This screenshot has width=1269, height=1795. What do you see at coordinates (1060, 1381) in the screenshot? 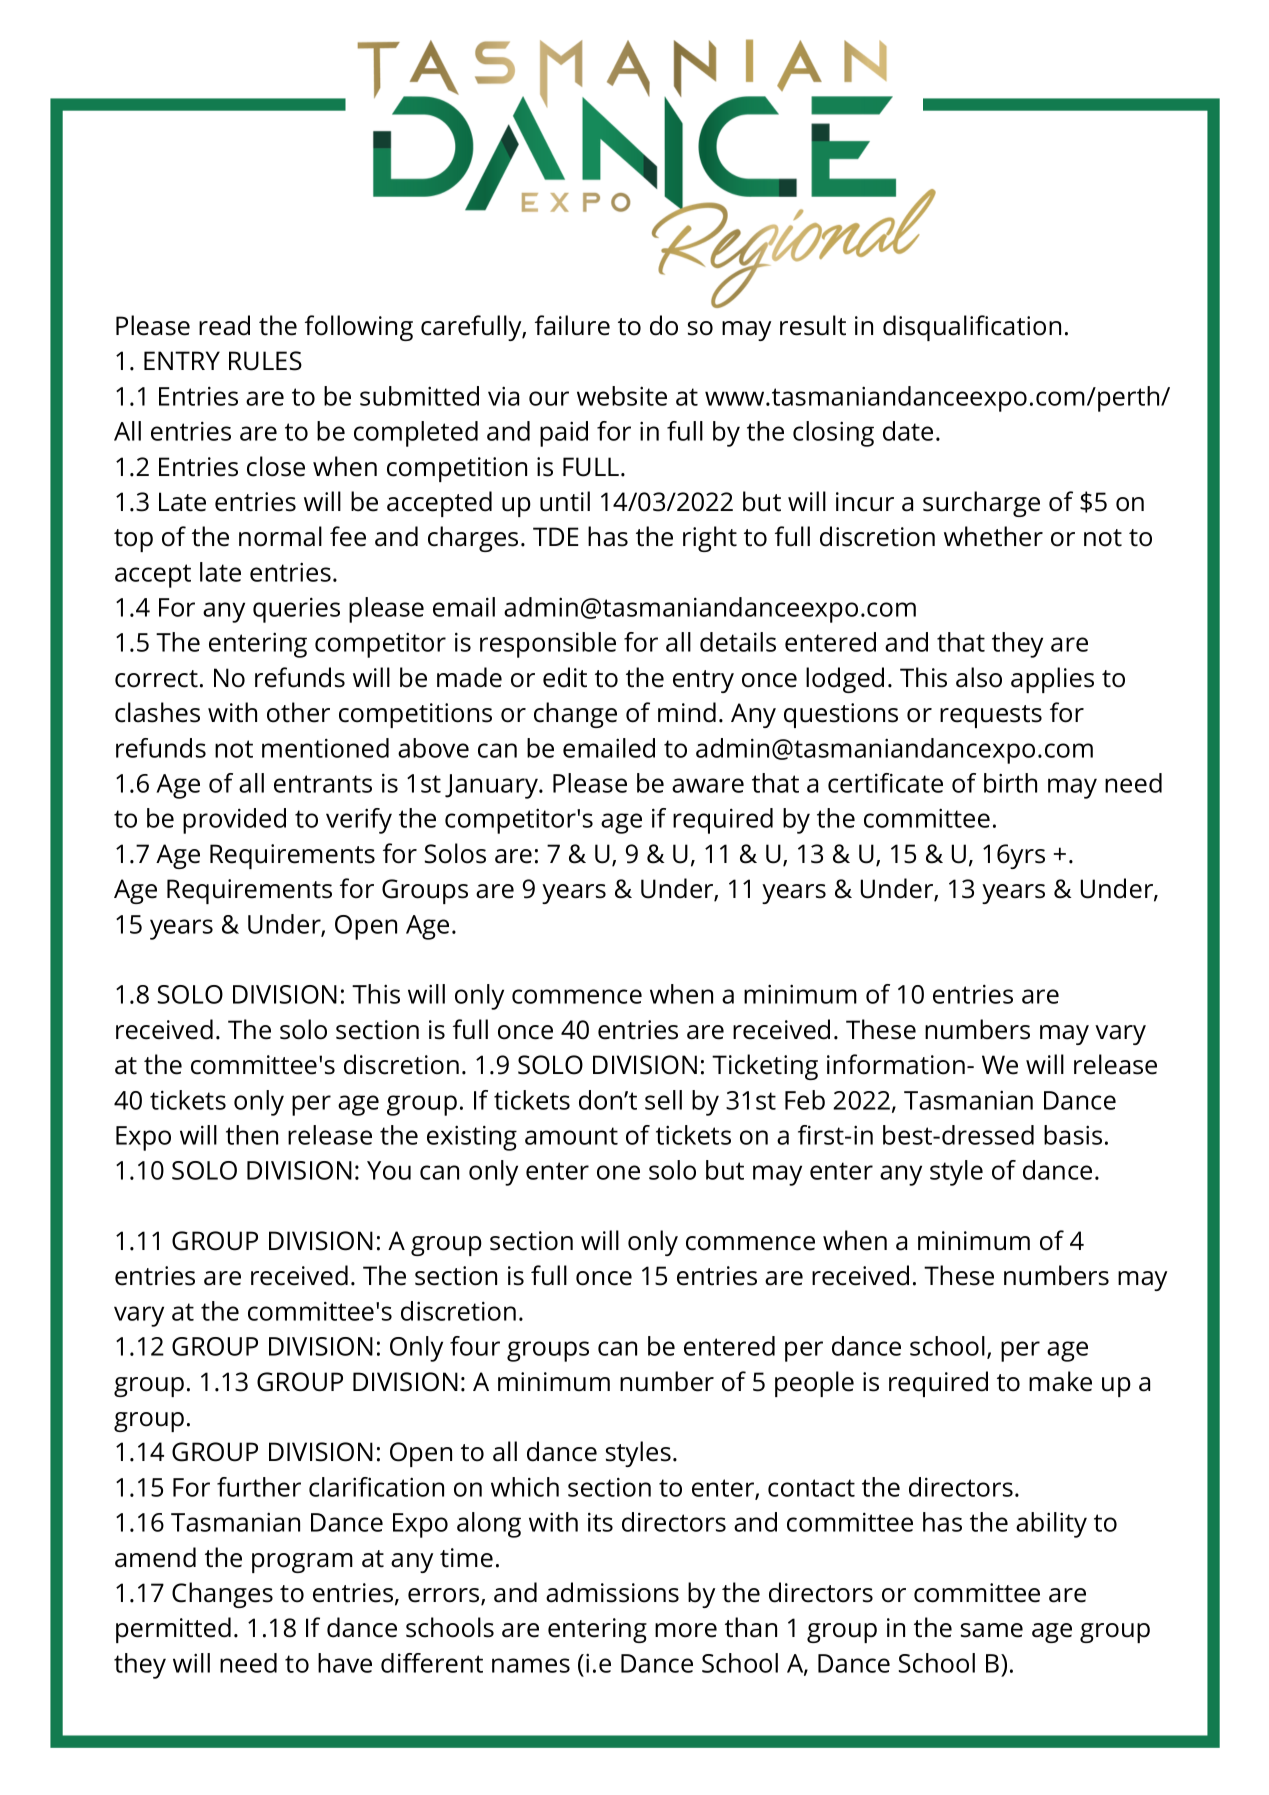
I see `make` at bounding box center [1060, 1381].
